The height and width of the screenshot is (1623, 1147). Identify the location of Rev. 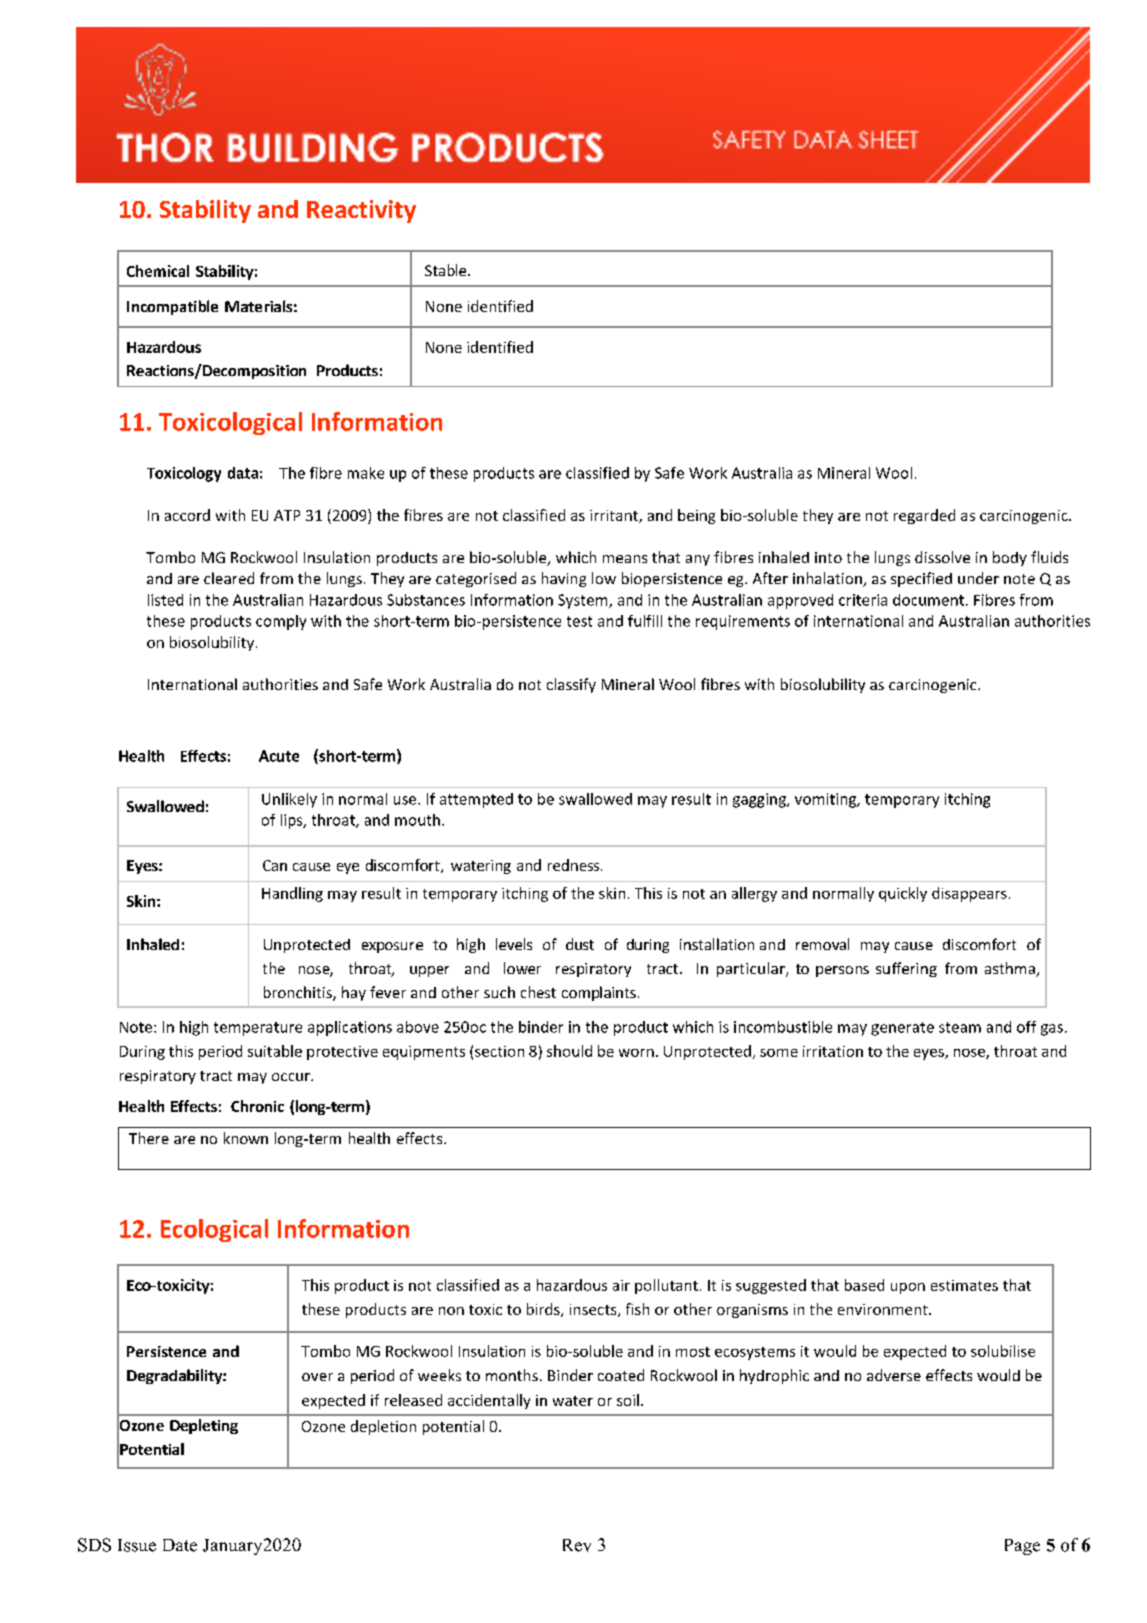
(577, 1545).
